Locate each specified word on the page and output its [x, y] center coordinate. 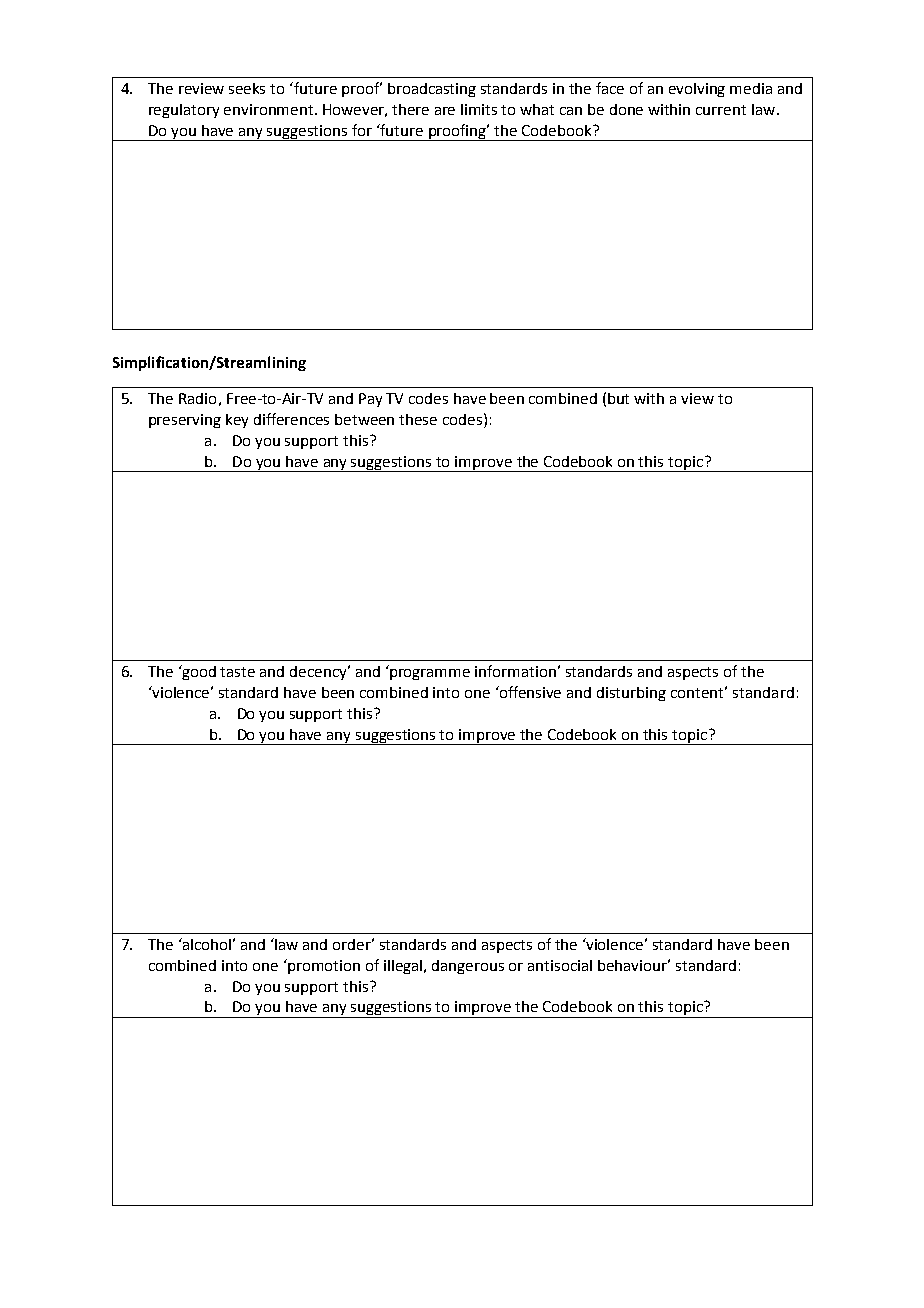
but [618, 398]
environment [270, 109]
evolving [697, 90]
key [237, 421]
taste [237, 672]
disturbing [631, 694]
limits [479, 109]
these [418, 419]
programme [430, 674]
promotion [324, 967]
